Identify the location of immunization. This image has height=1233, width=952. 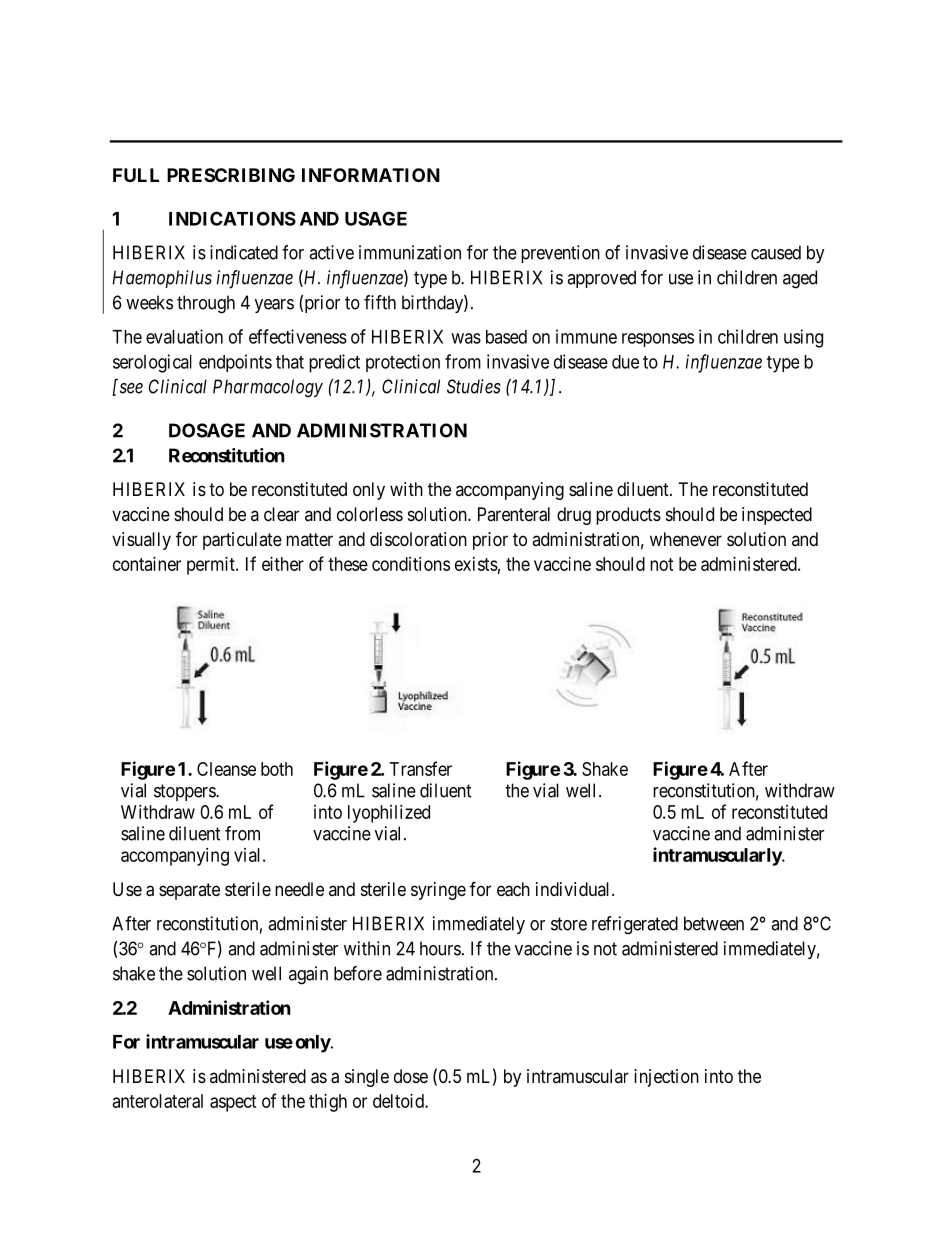
(410, 252).
